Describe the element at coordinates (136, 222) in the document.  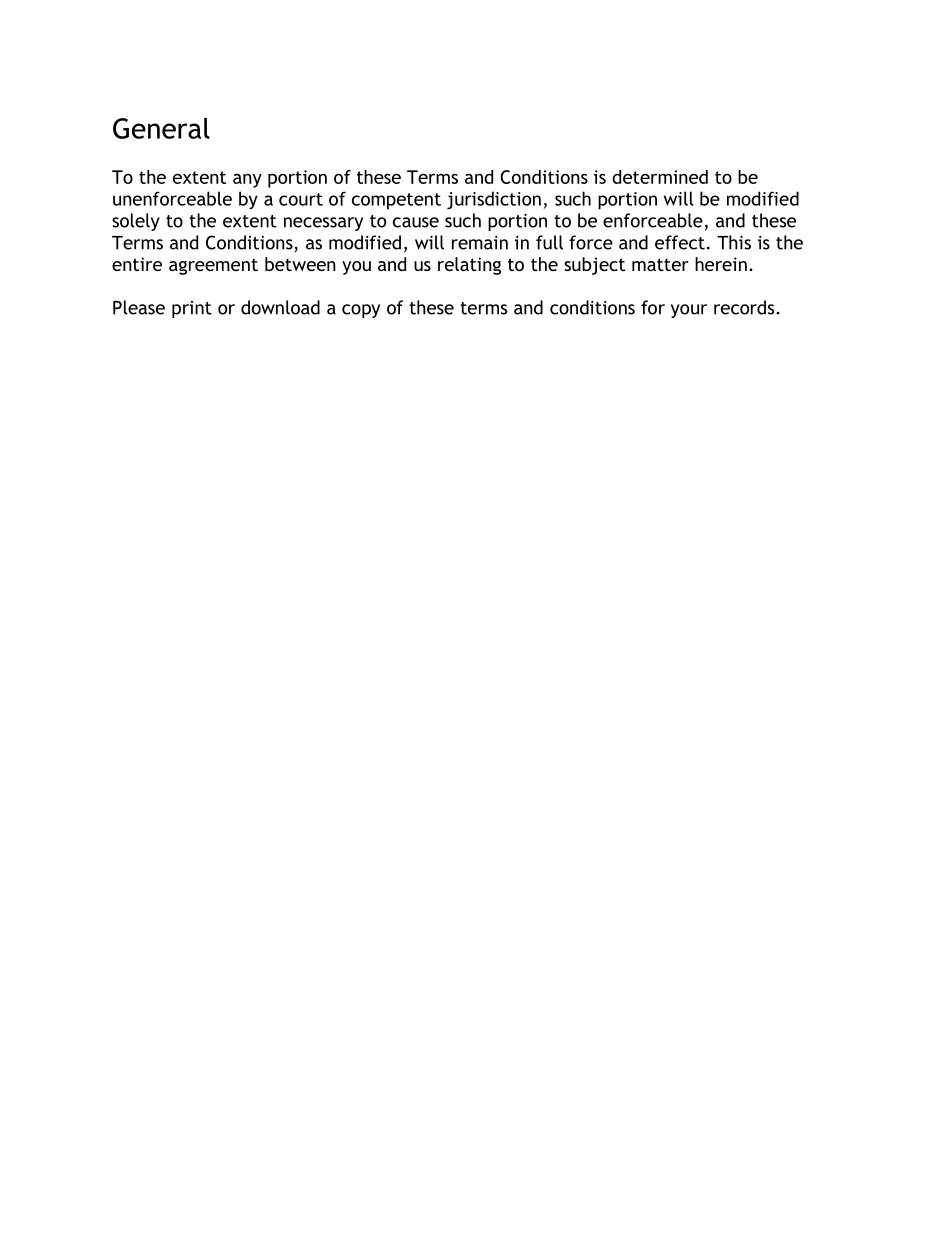
I see `solely` at that location.
